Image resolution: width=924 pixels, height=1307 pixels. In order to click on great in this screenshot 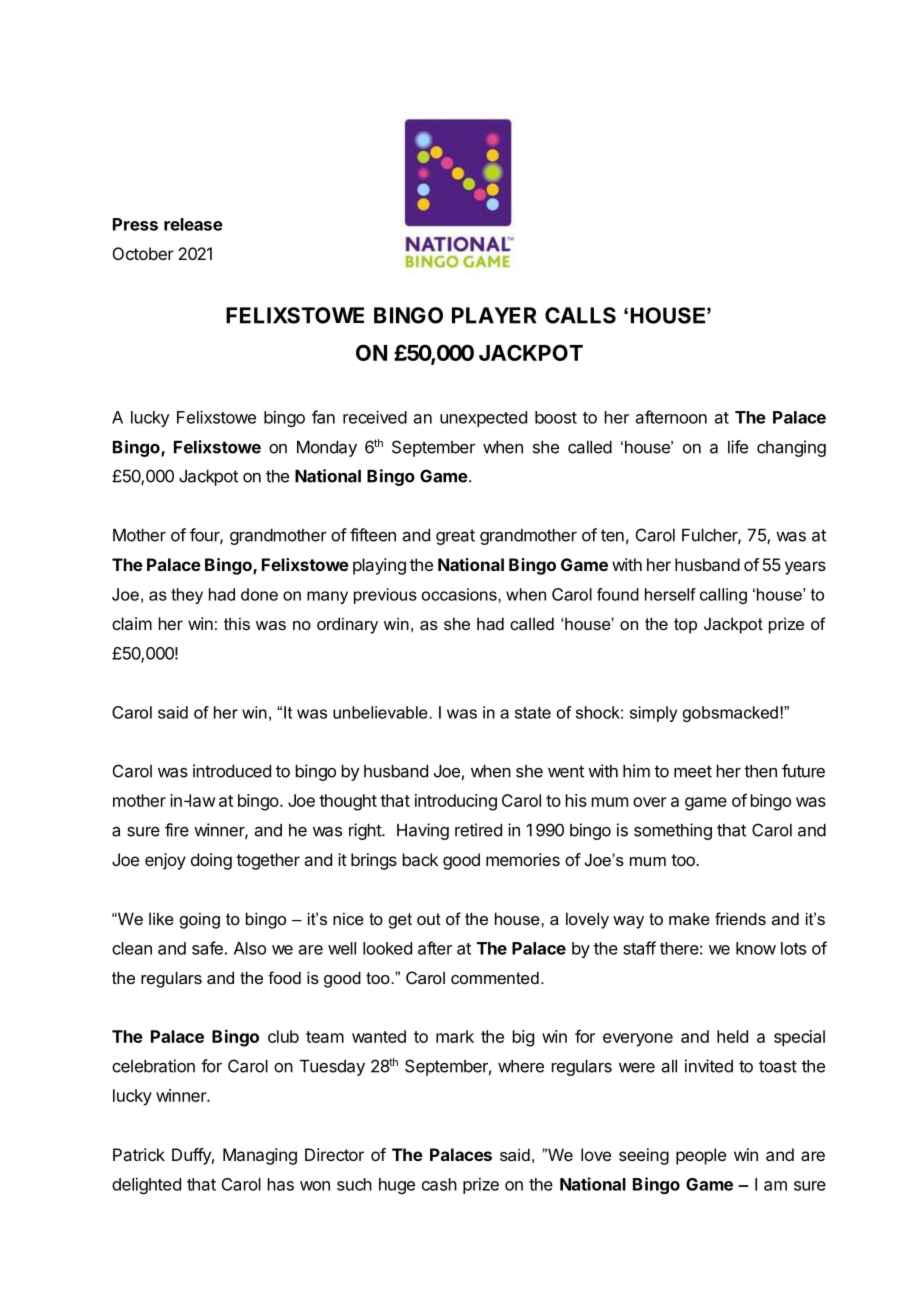, I will do `click(455, 537)`.
